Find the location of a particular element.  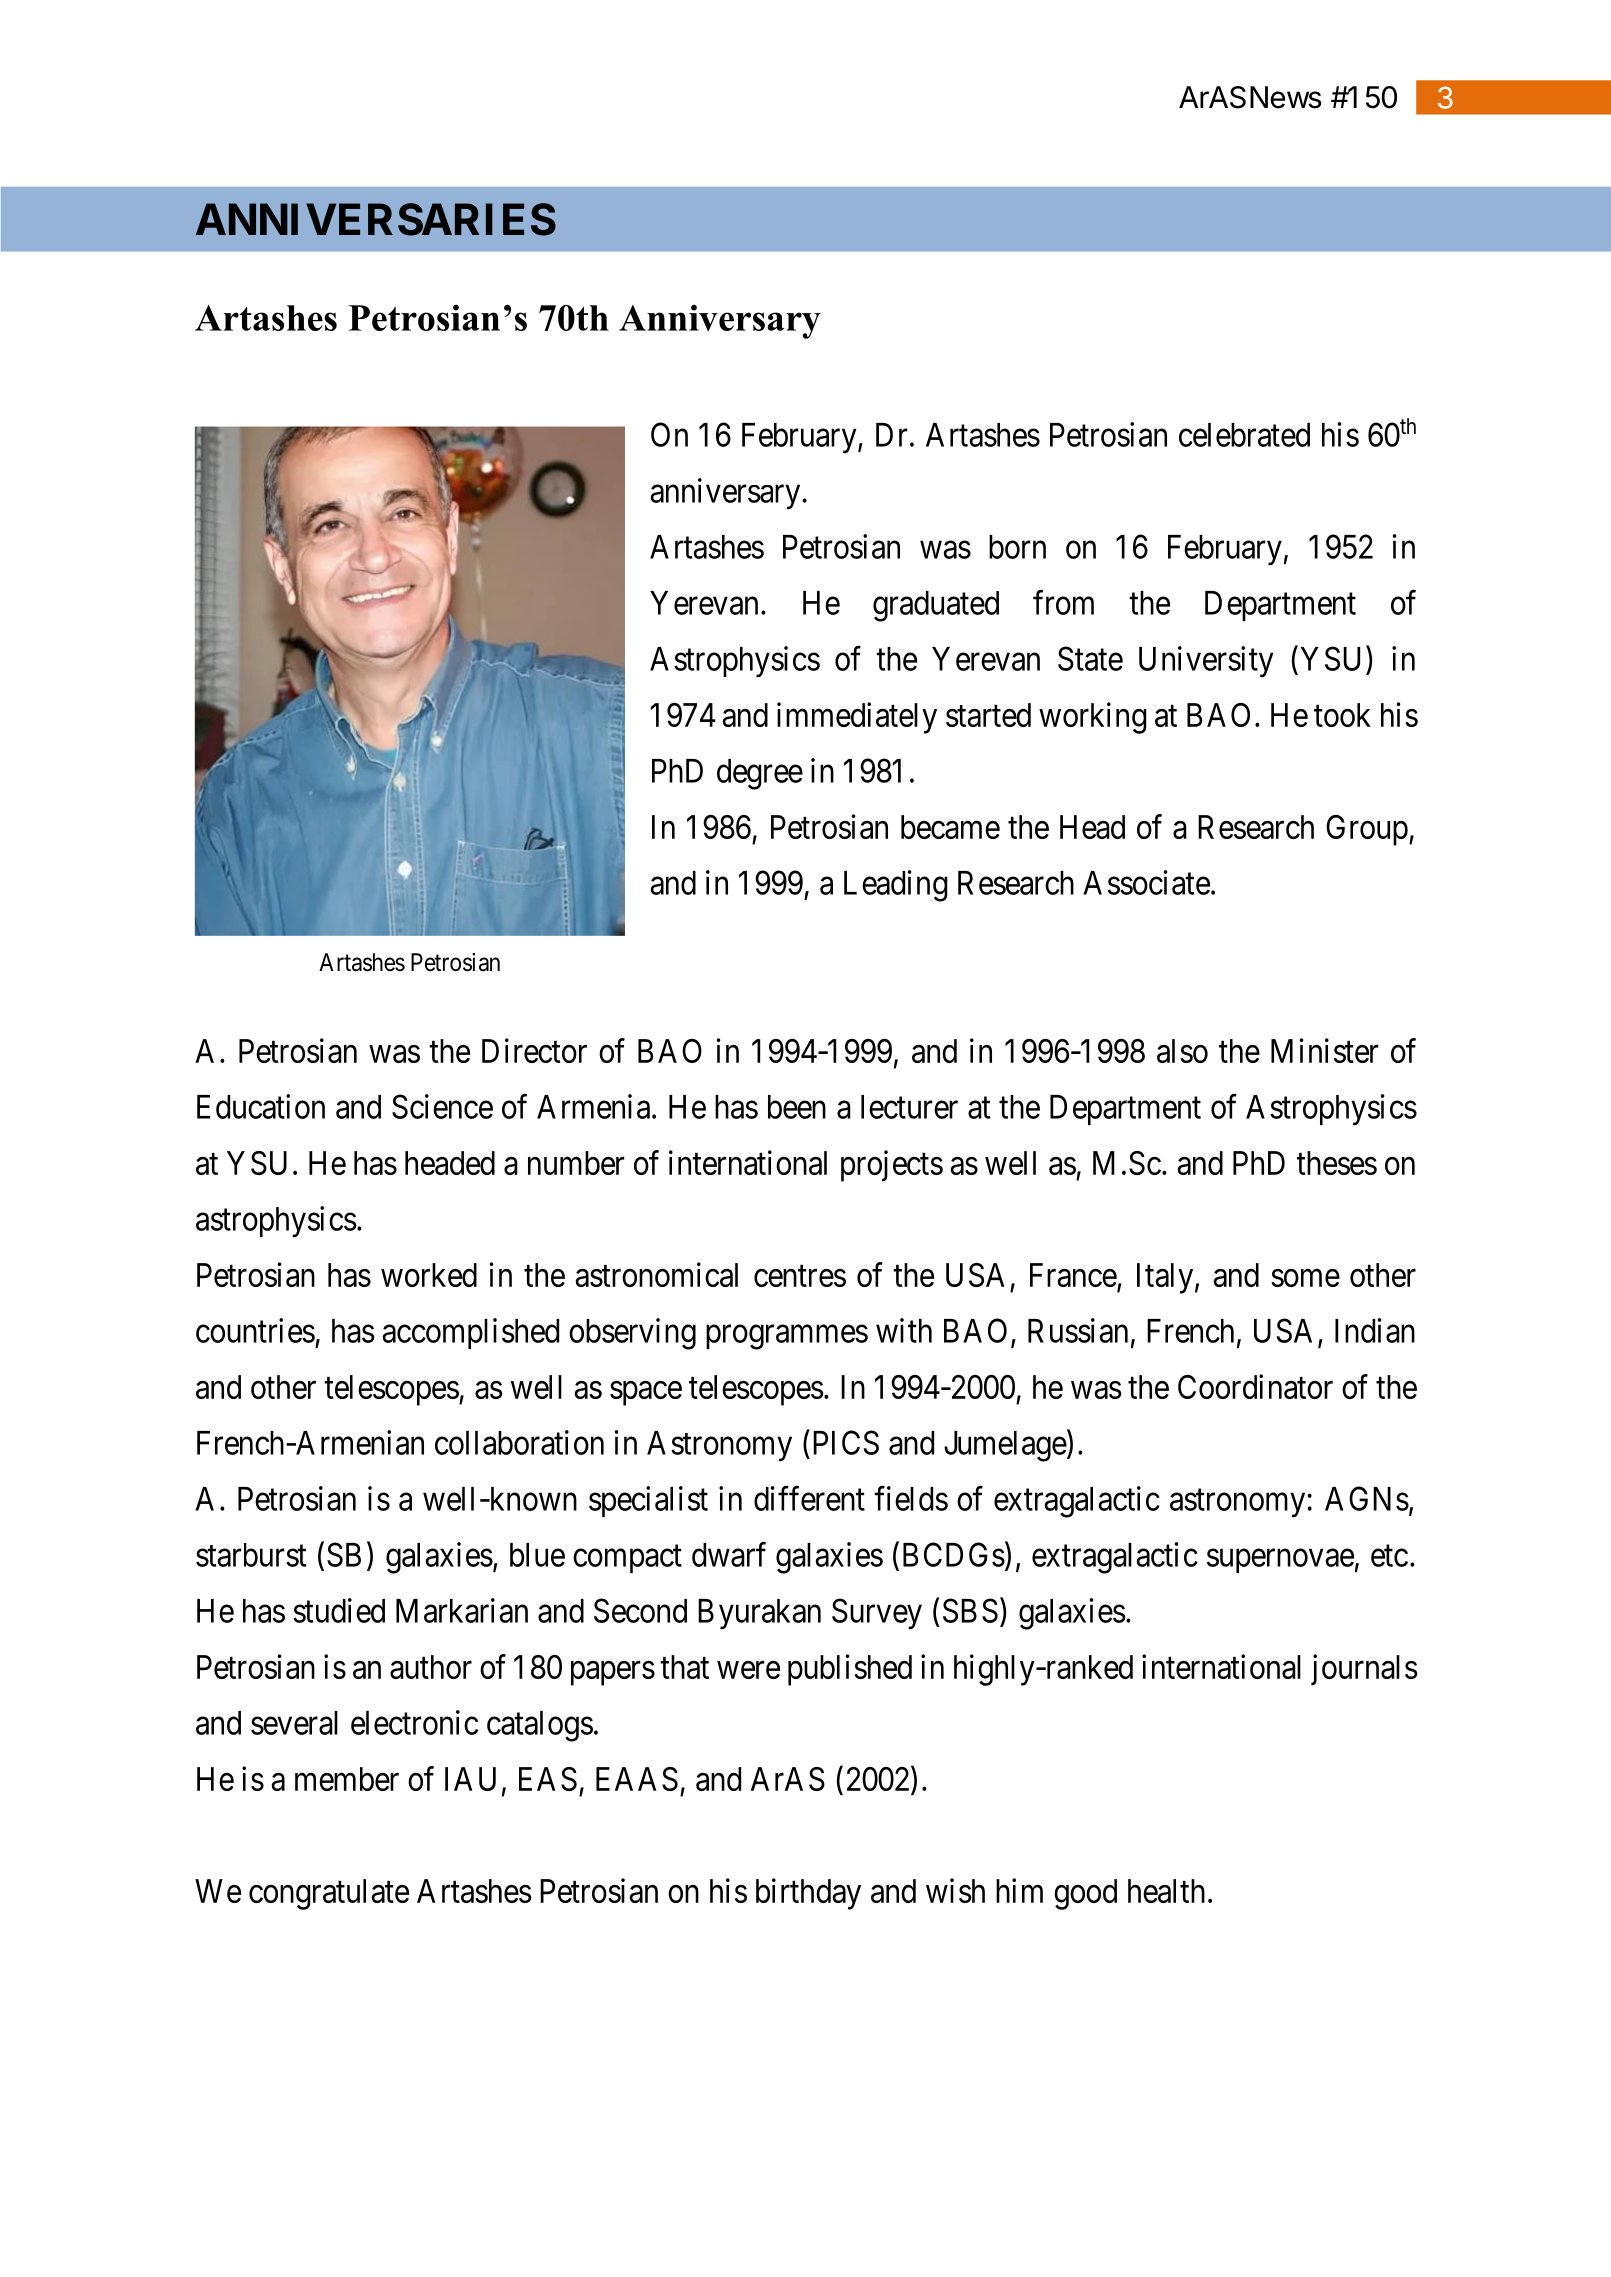

born is located at coordinates (1017, 547).
